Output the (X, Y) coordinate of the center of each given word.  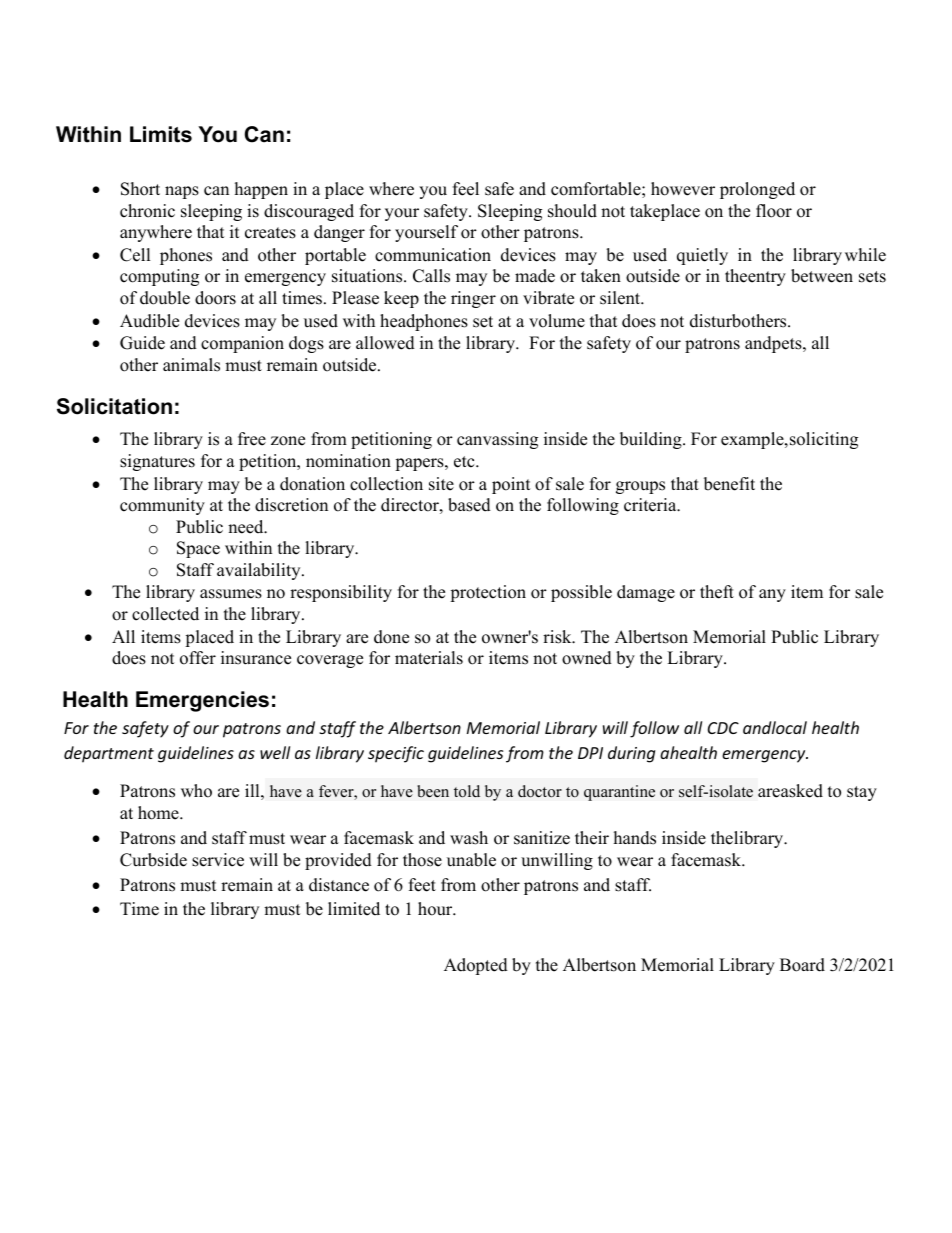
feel (466, 189)
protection (488, 593)
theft (717, 592)
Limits (161, 134)
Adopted (476, 966)
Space (198, 549)
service (218, 860)
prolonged (757, 190)
